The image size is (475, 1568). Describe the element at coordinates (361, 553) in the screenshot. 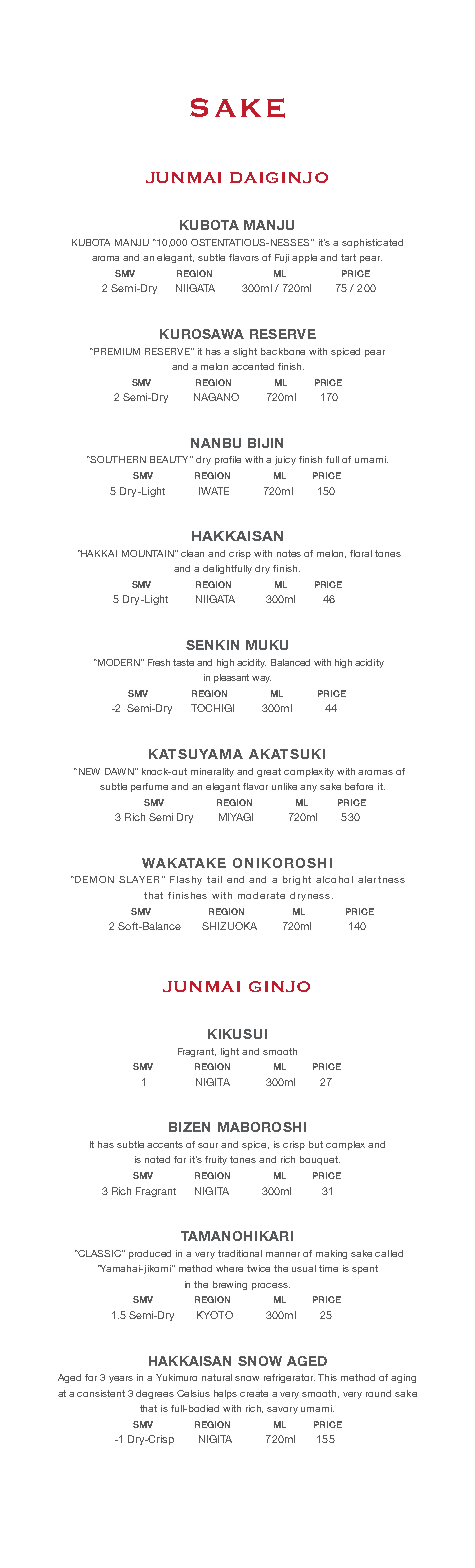

I see `floral` at that location.
